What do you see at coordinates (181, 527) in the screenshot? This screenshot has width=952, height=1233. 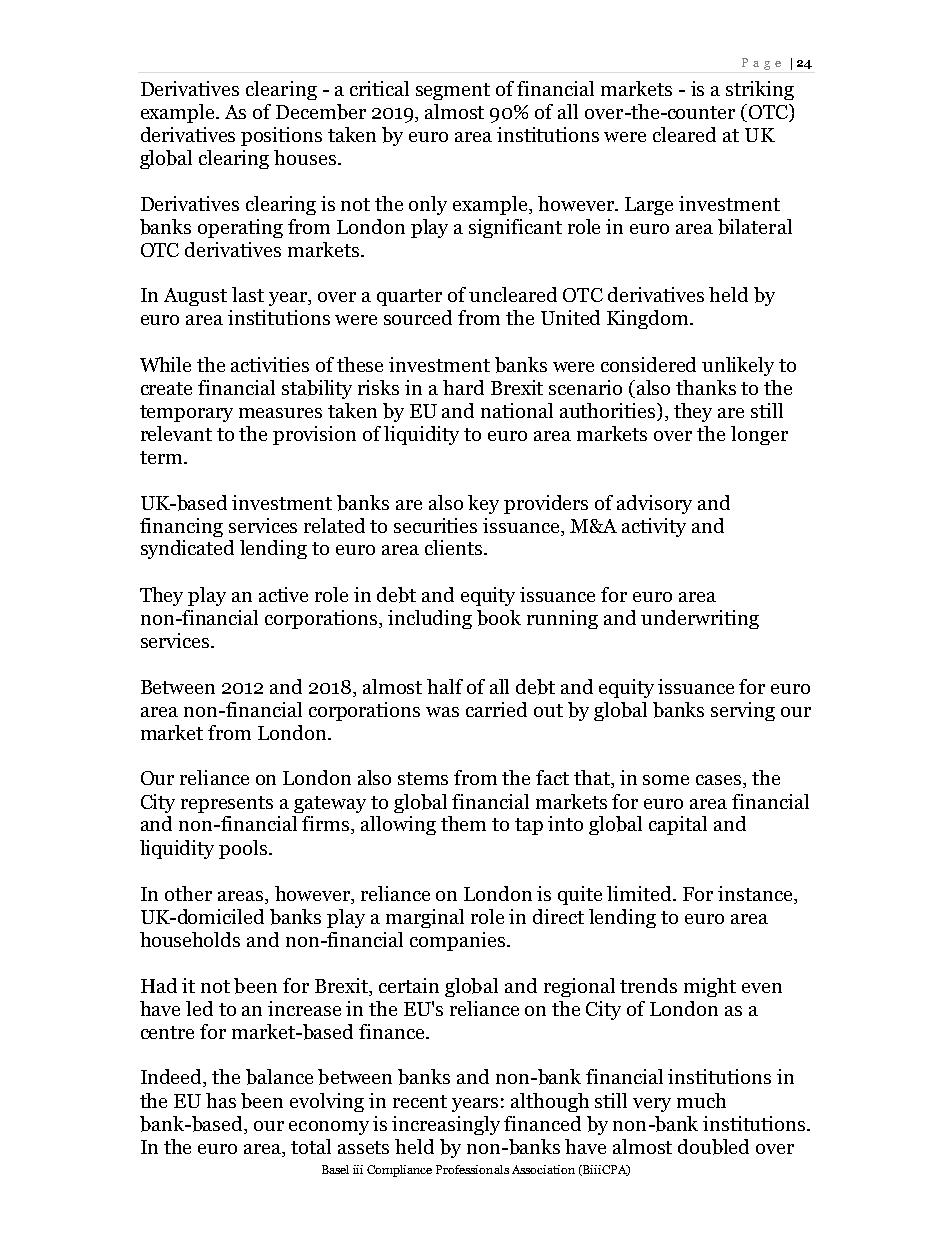 I see `financing` at bounding box center [181, 527].
